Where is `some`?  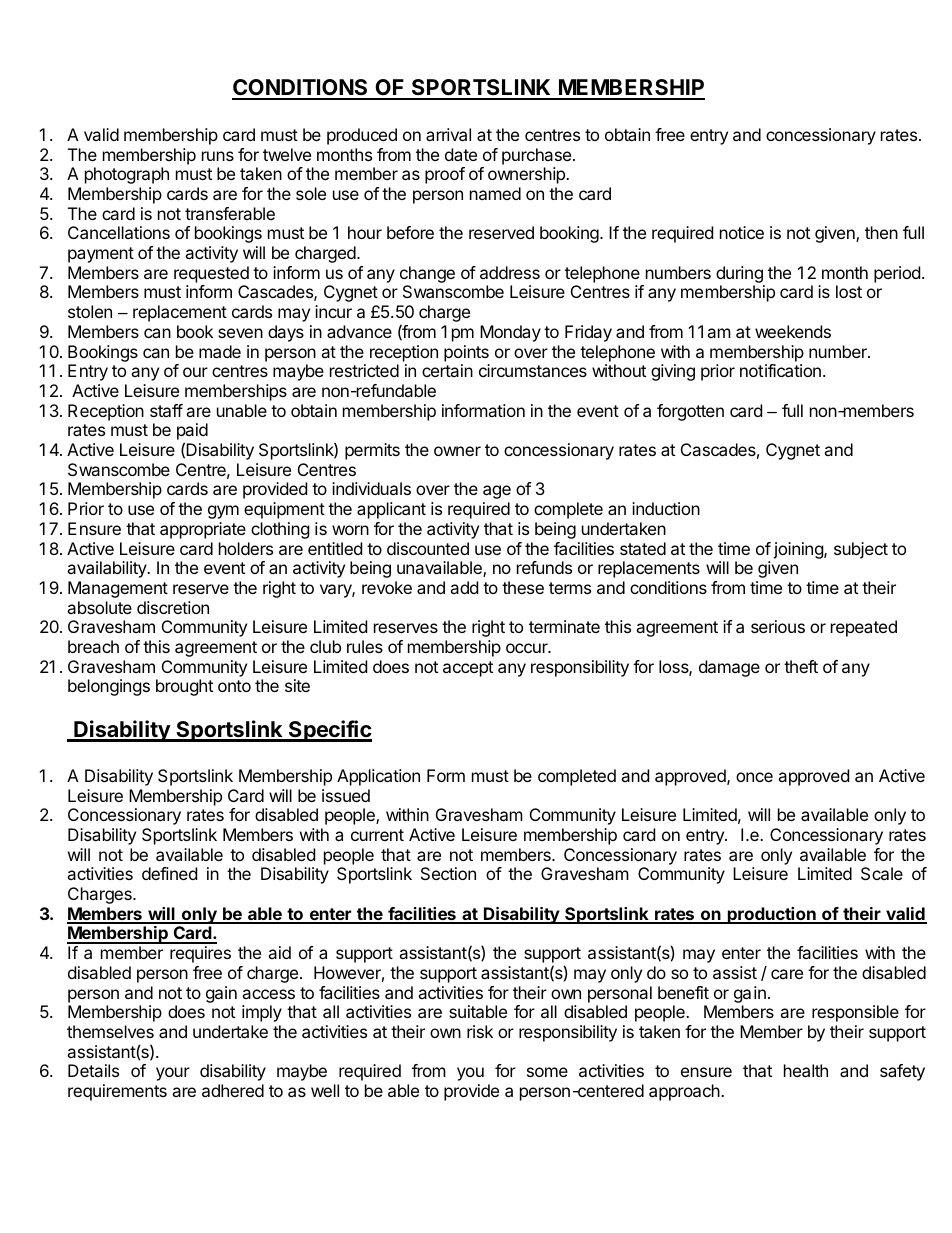 some is located at coordinates (547, 1072).
